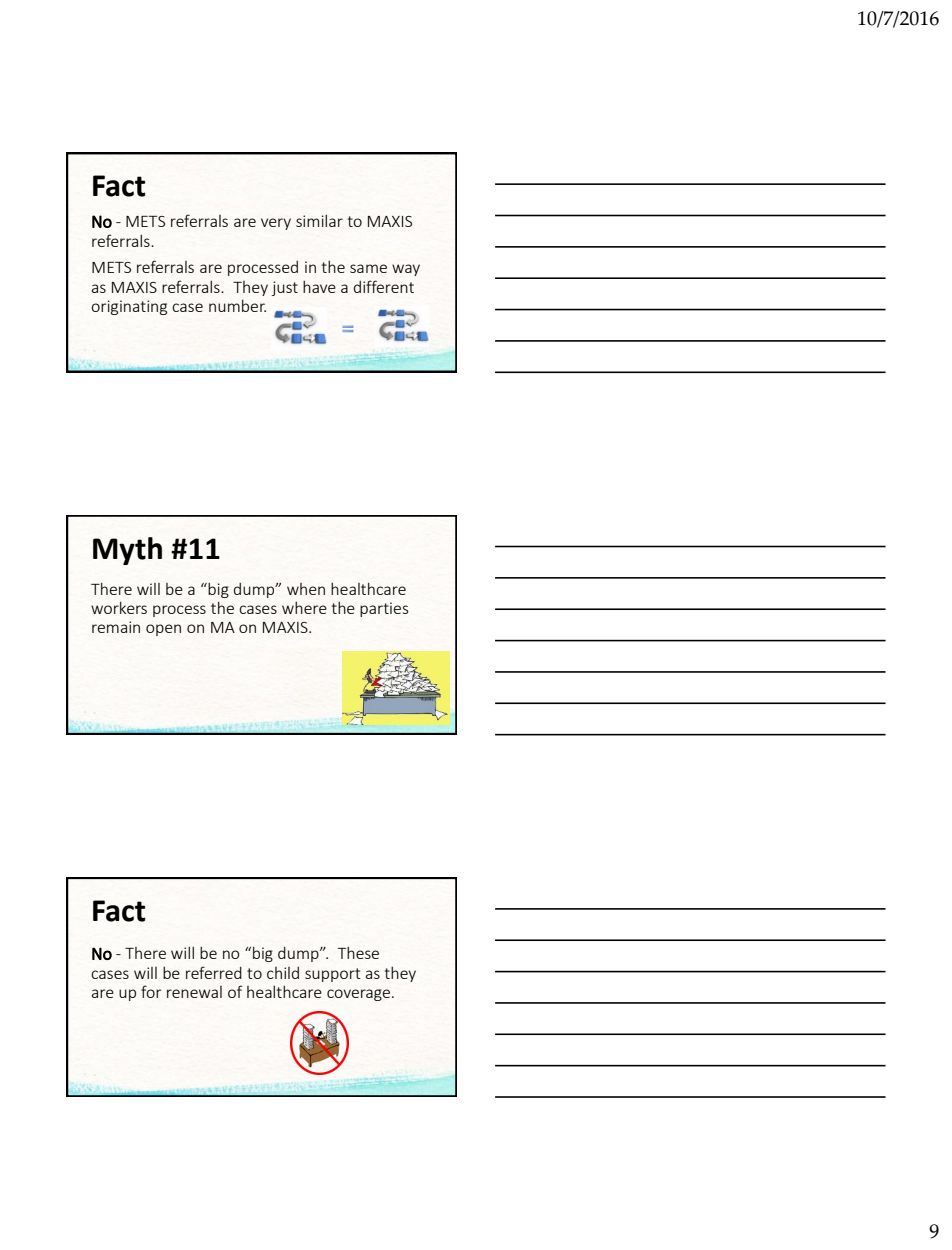 The width and height of the screenshot is (952, 1250). I want to click on very, so click(276, 224).
